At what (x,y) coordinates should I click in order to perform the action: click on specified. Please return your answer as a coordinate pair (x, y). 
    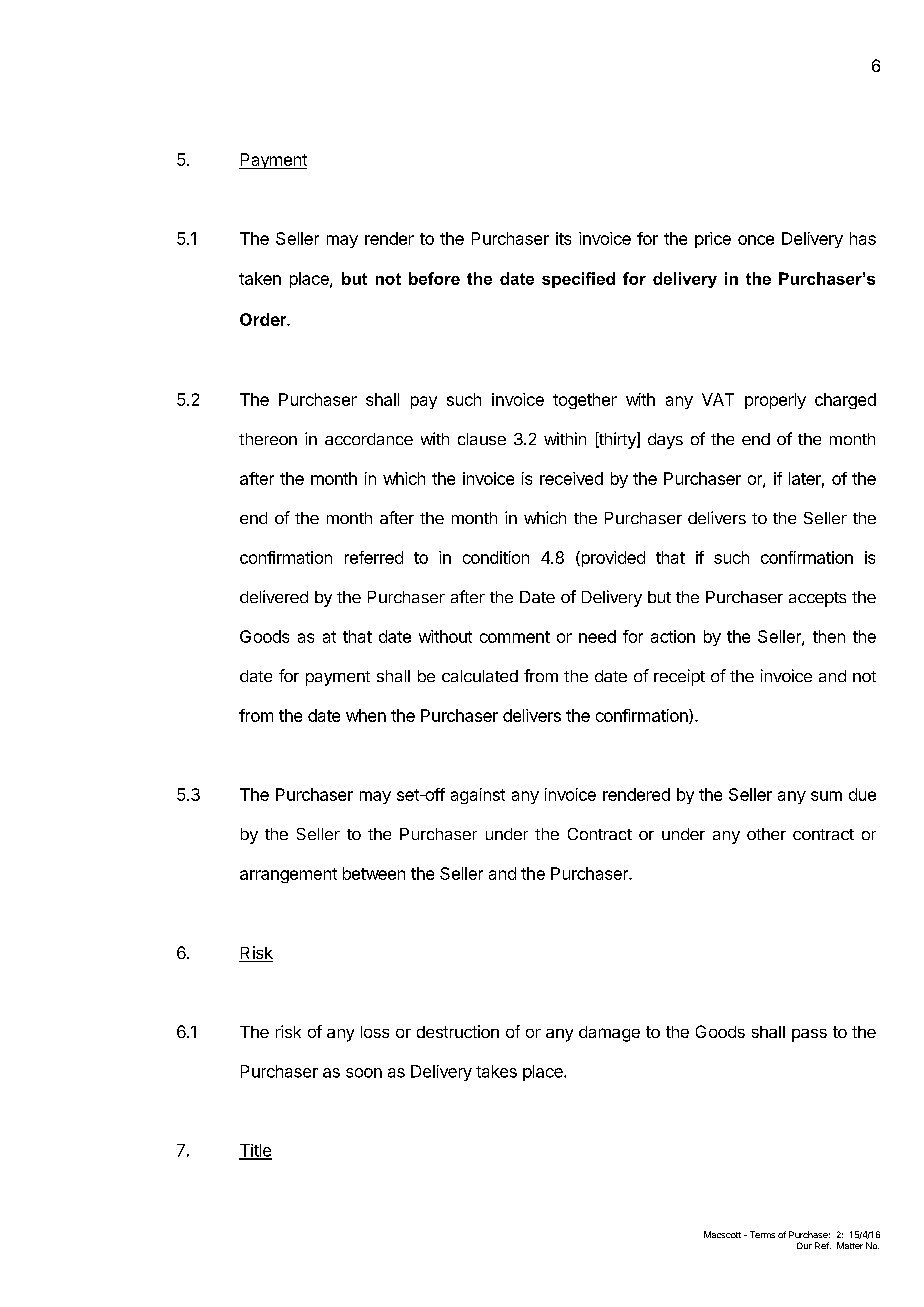
    Looking at the image, I should click on (578, 280).
